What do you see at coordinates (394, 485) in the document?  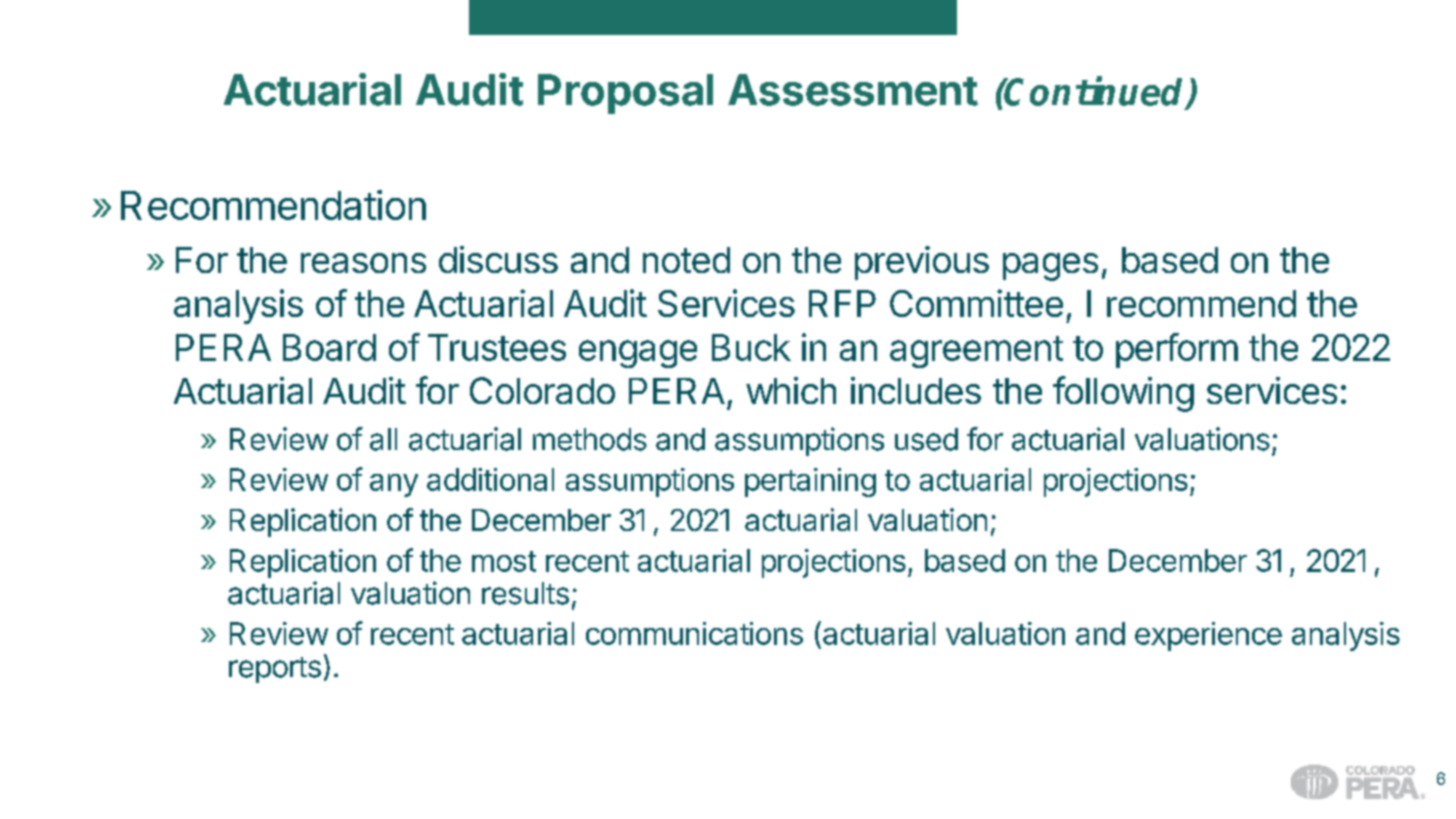 I see `any` at bounding box center [394, 485].
